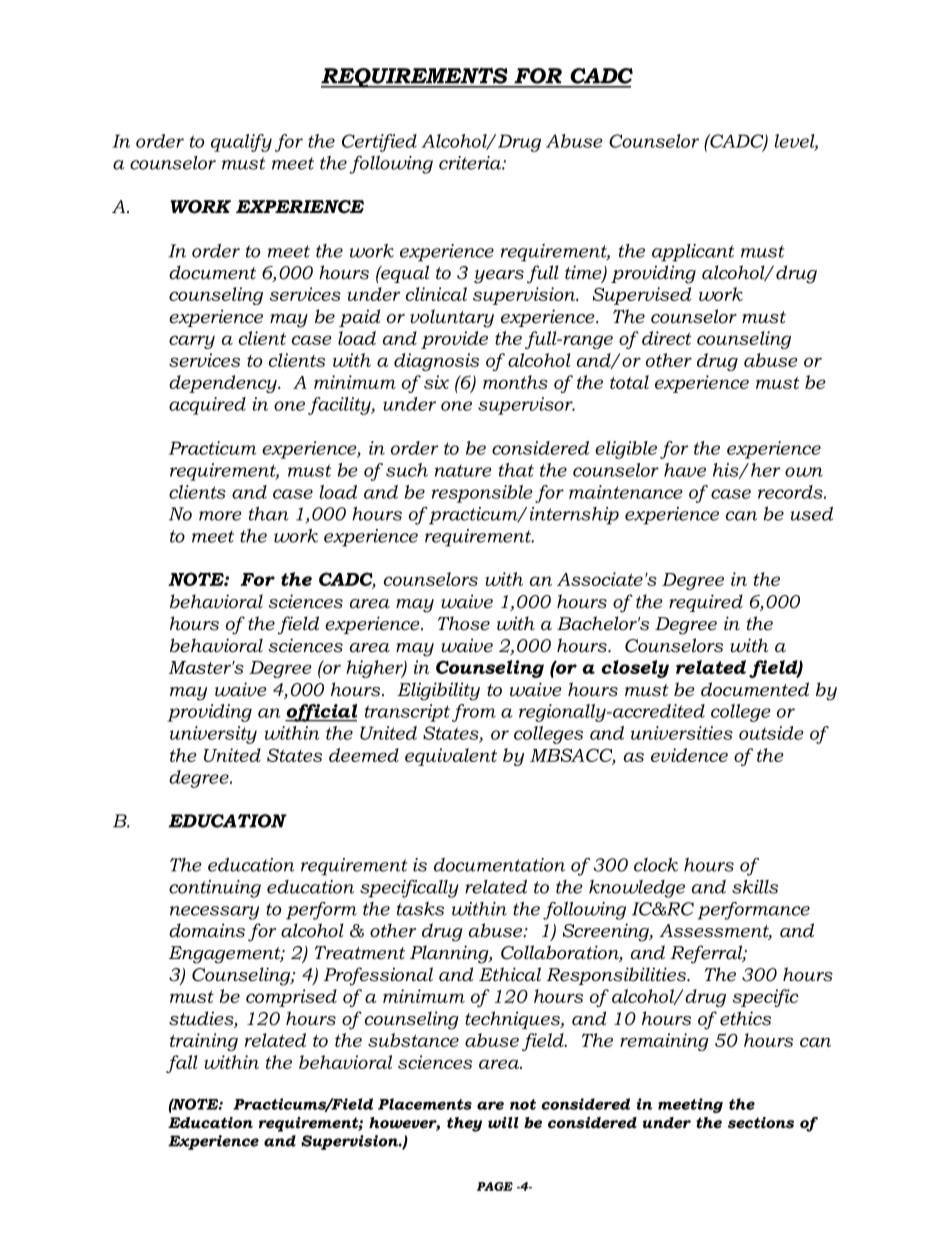 The height and width of the screenshot is (1233, 952). What do you see at coordinates (379, 143) in the screenshot?
I see `Certified` at bounding box center [379, 143].
